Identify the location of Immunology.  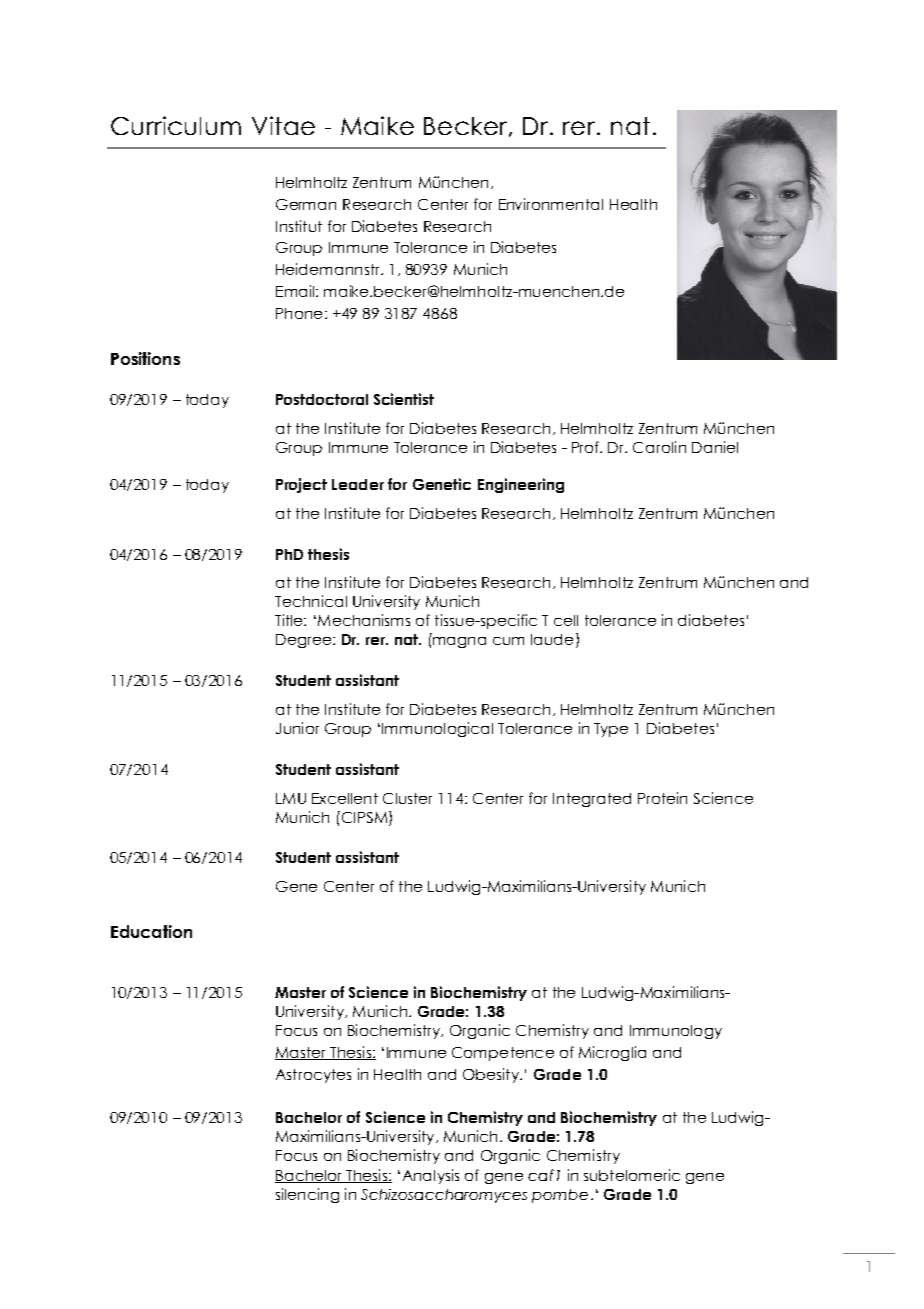
(676, 1032).
